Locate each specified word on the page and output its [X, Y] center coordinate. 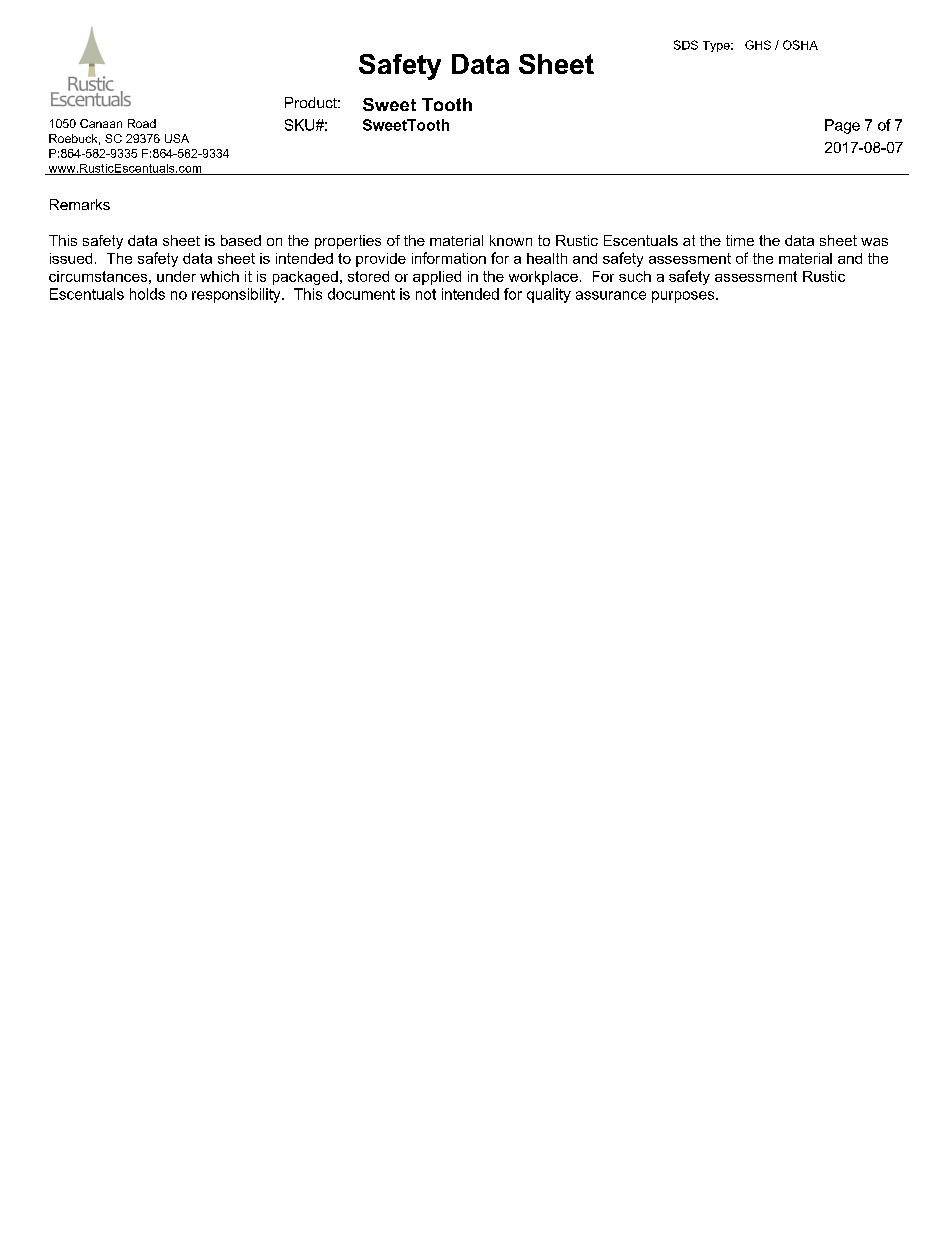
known [511, 240]
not [426, 294]
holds [147, 294]
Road [142, 123]
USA [177, 138]
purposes [684, 297]
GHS [758, 45]
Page [842, 126]
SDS [686, 45]
